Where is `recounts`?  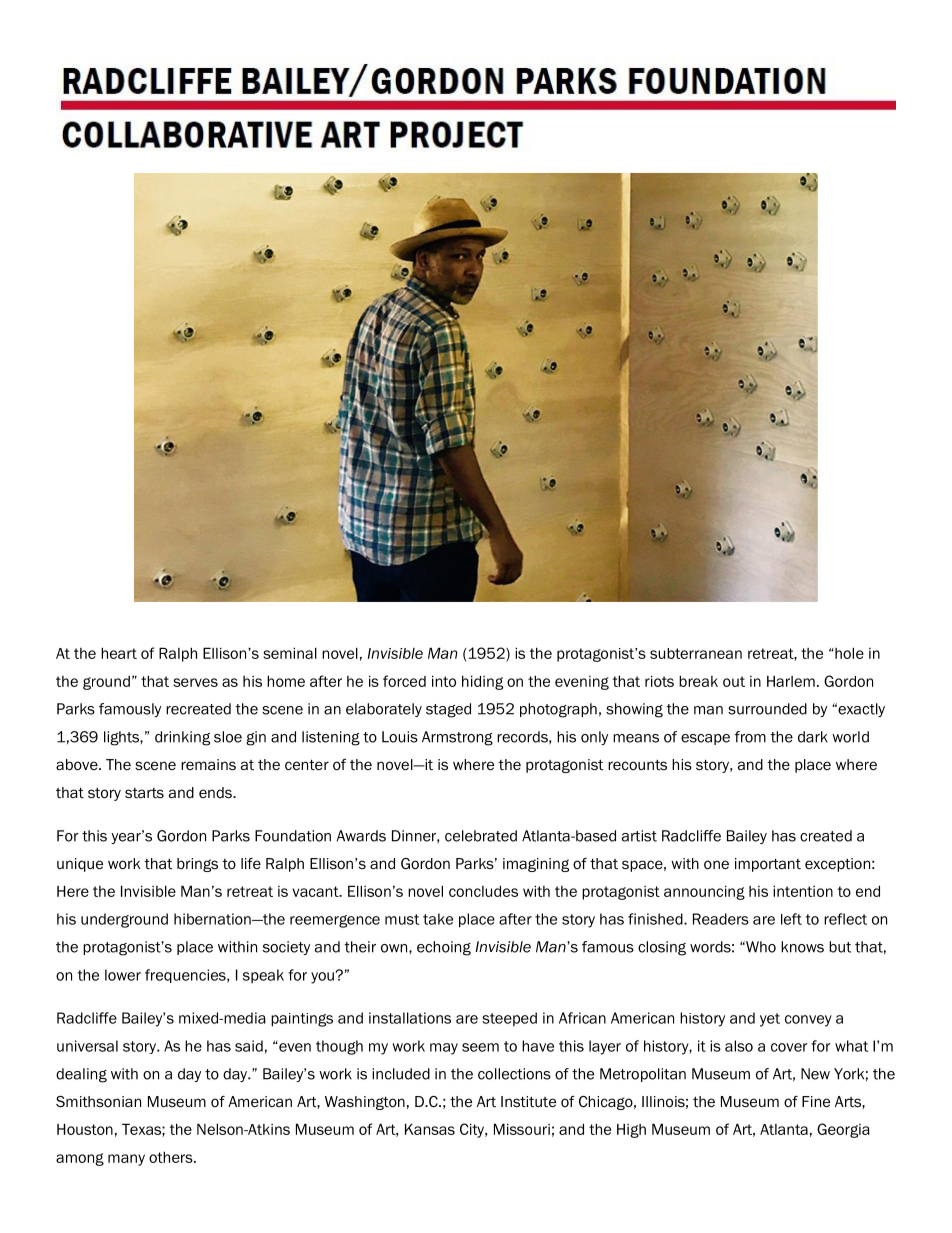 recounts is located at coordinates (637, 765).
